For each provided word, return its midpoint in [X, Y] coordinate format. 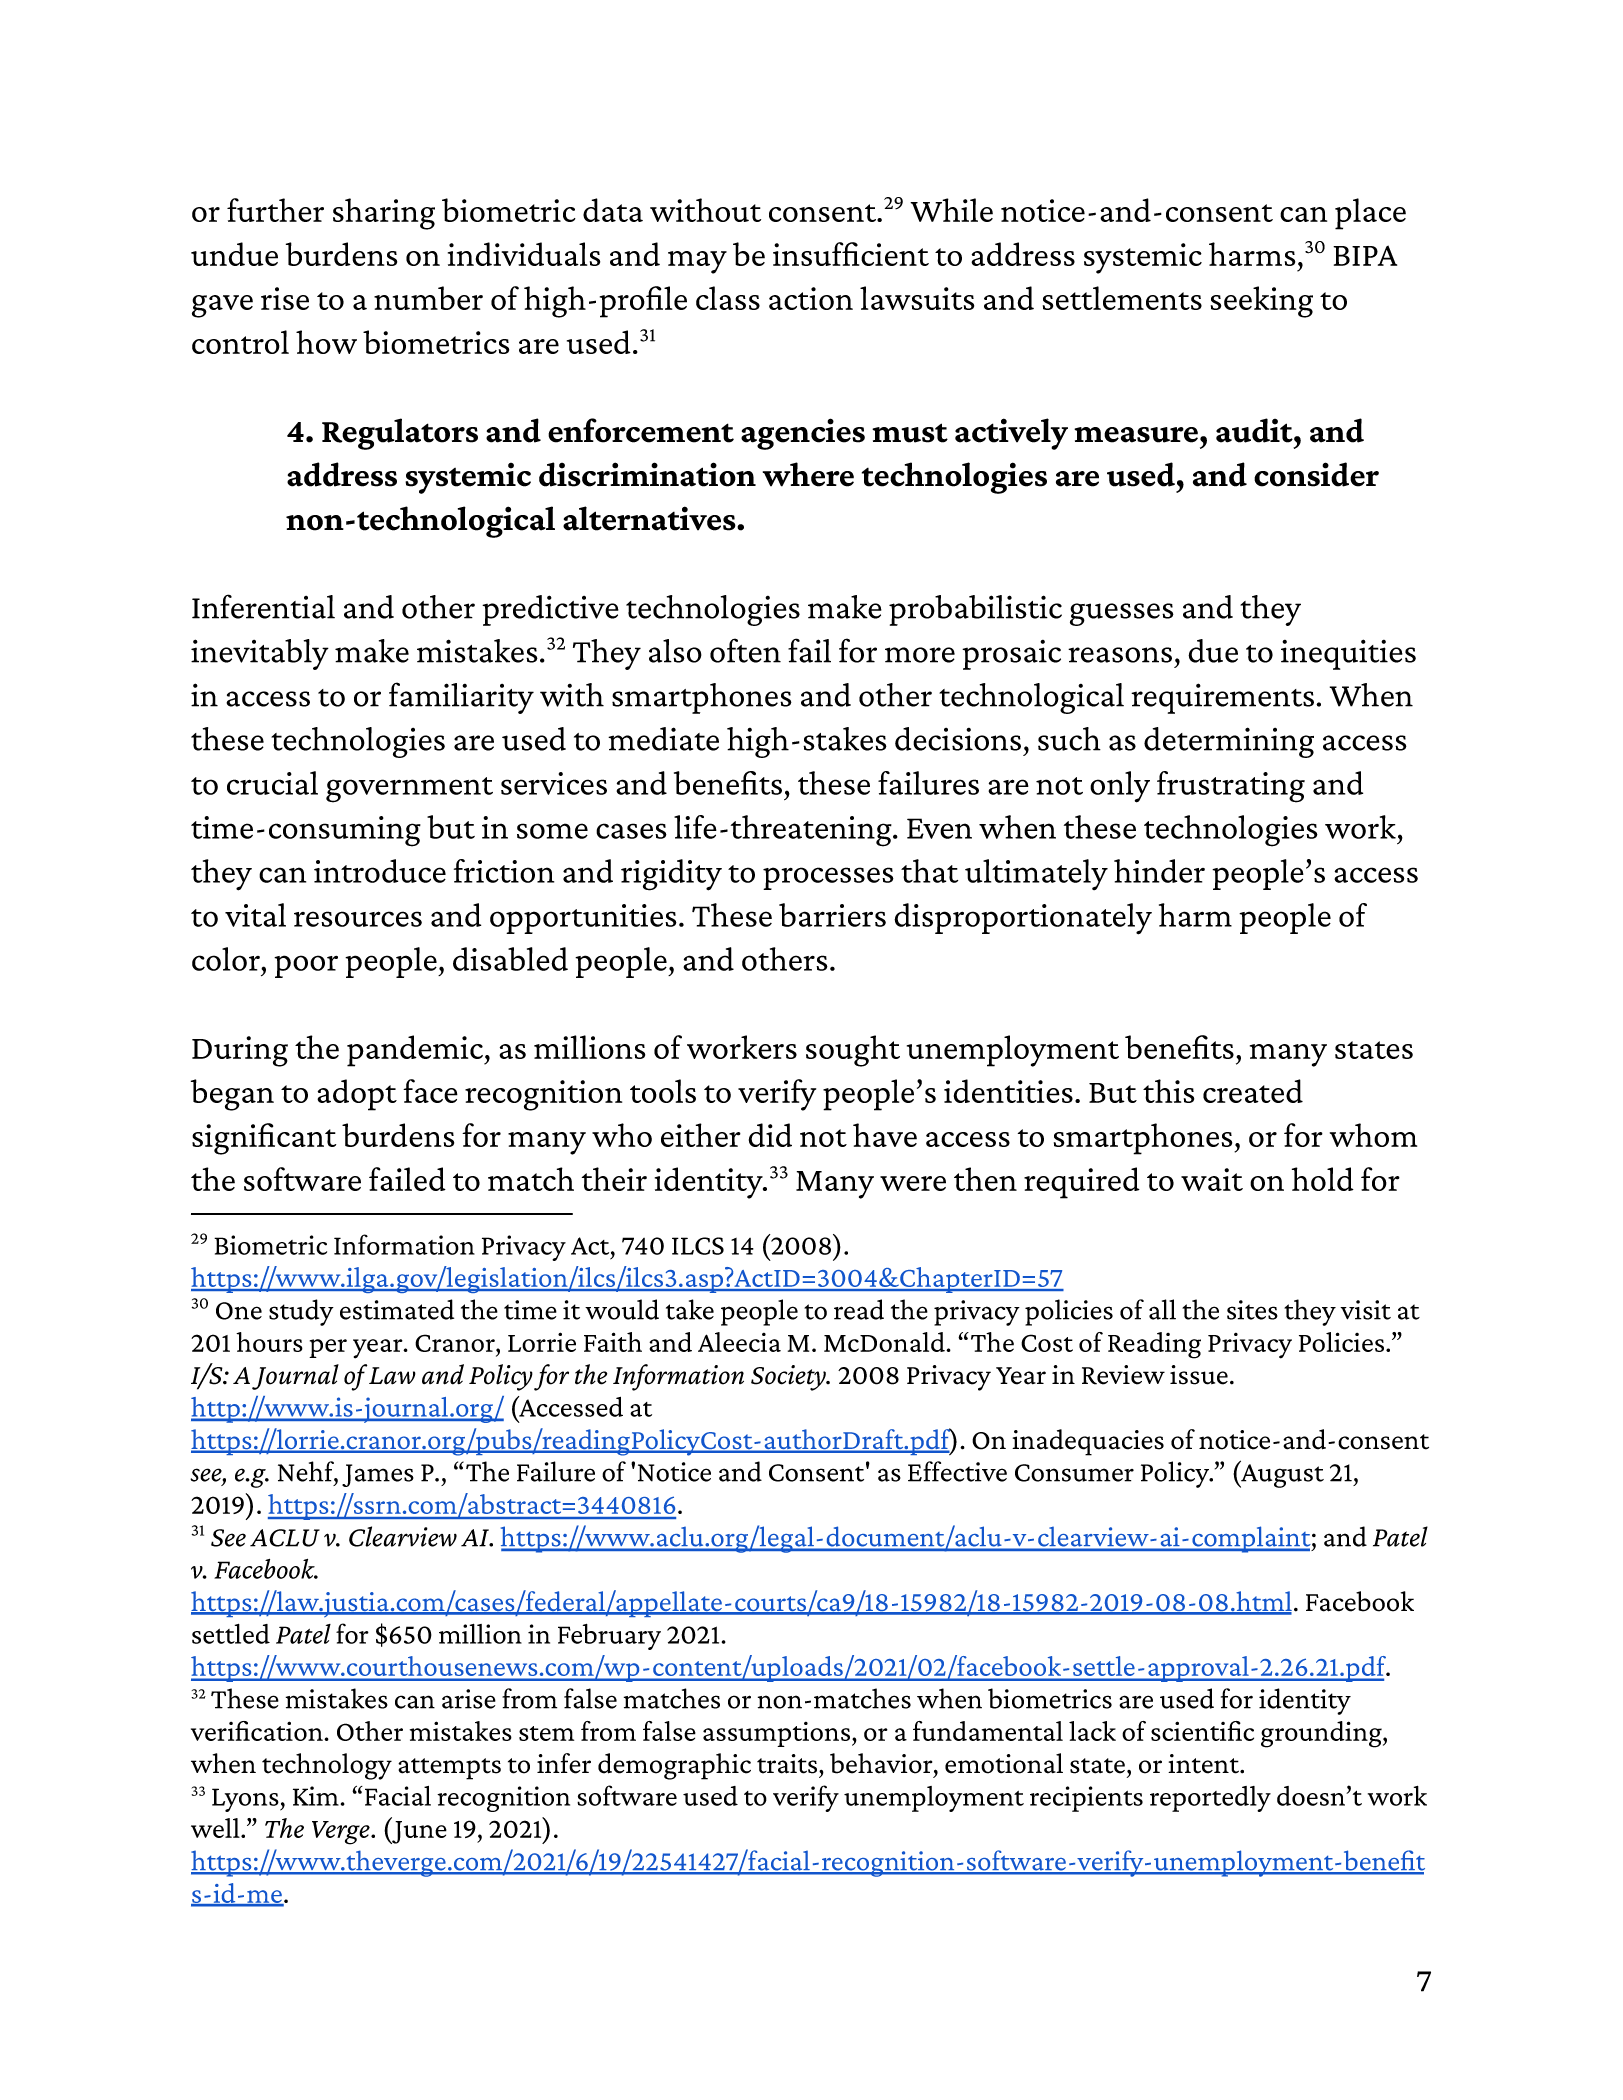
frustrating [1231, 787]
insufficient [851, 254]
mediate [663, 739]
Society [789, 1378]
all [1162, 1309]
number [428, 298]
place [1370, 214]
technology [327, 1766]
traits [788, 1764]
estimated [397, 1309]
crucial [272, 783]
